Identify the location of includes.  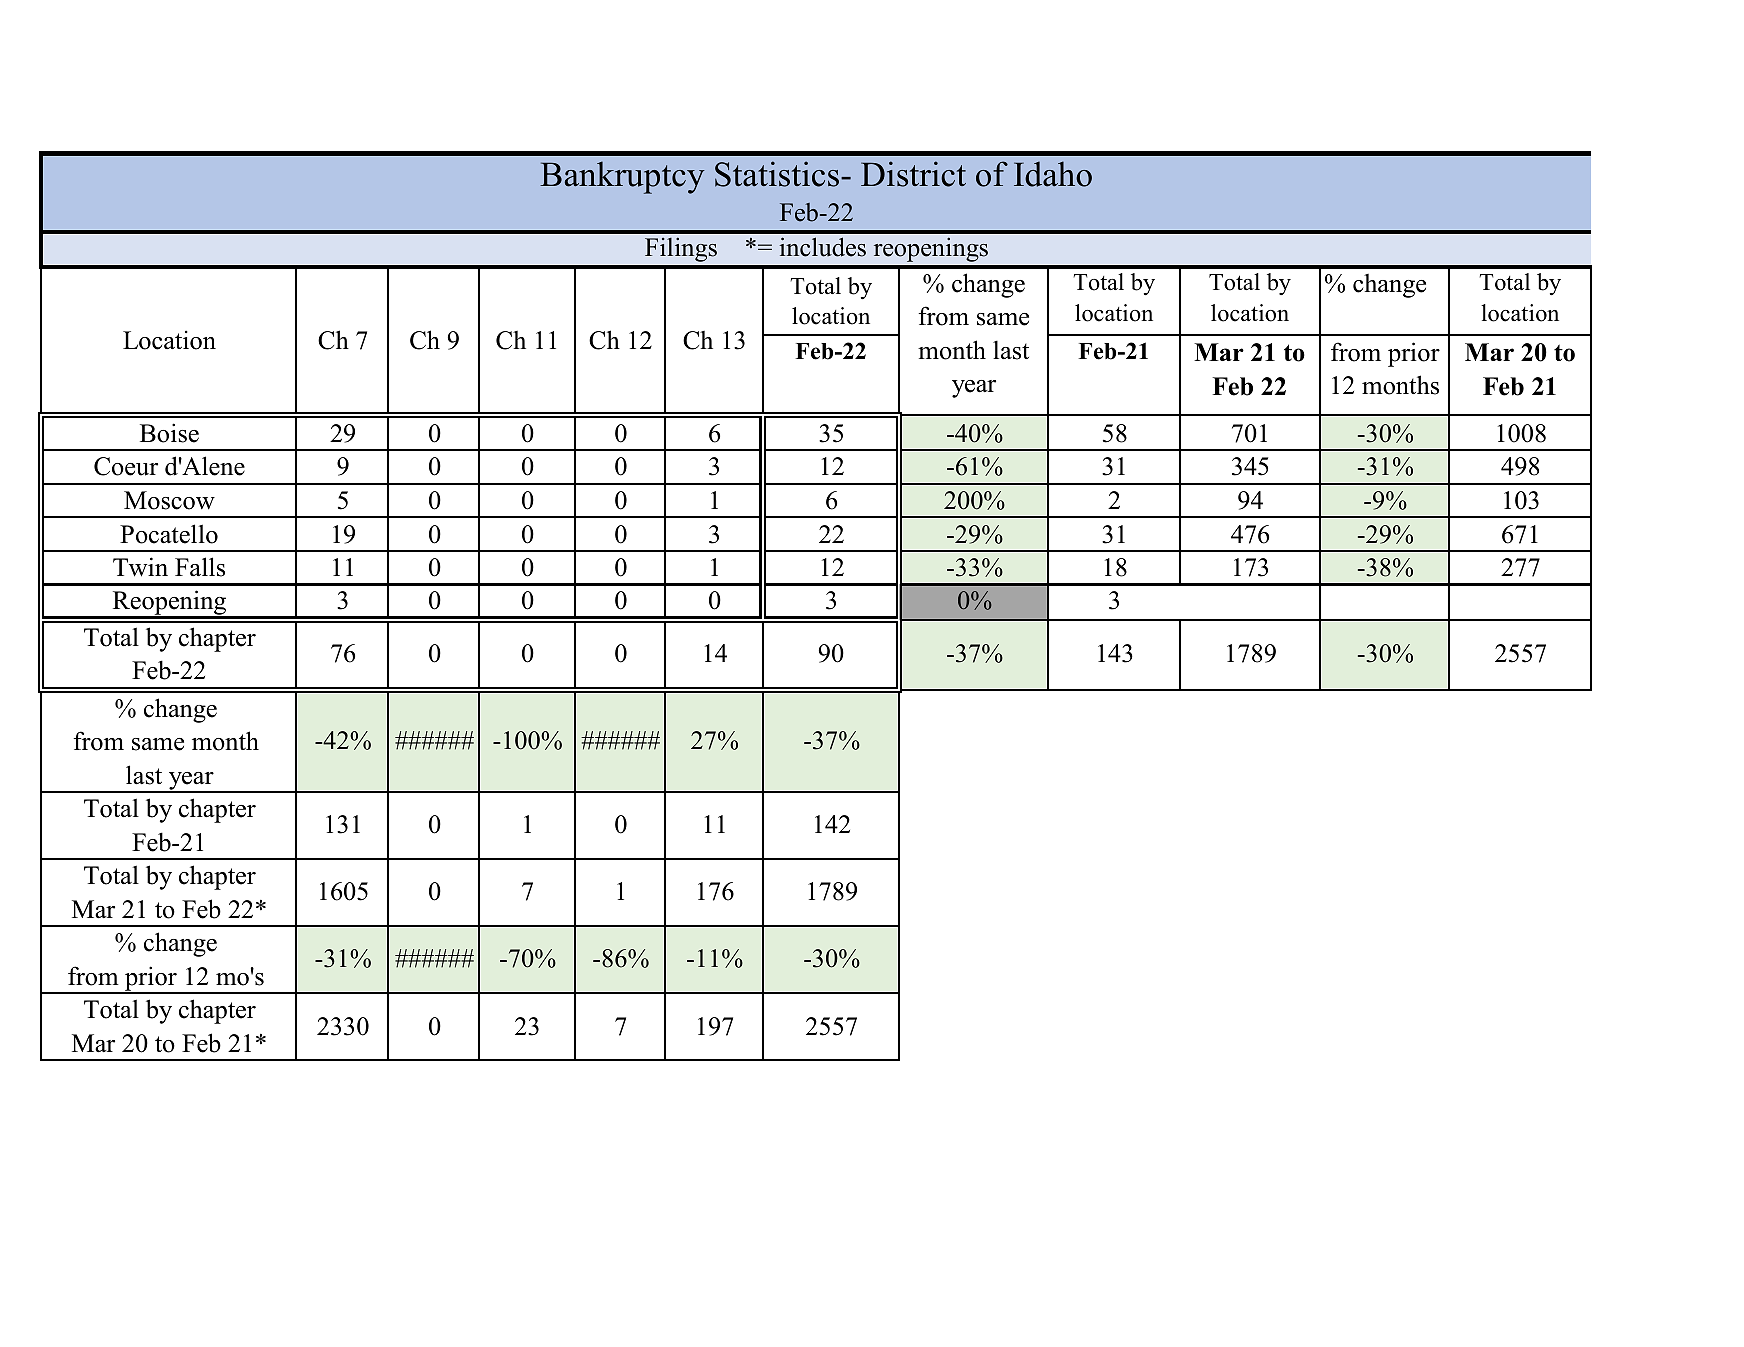
(822, 247).
